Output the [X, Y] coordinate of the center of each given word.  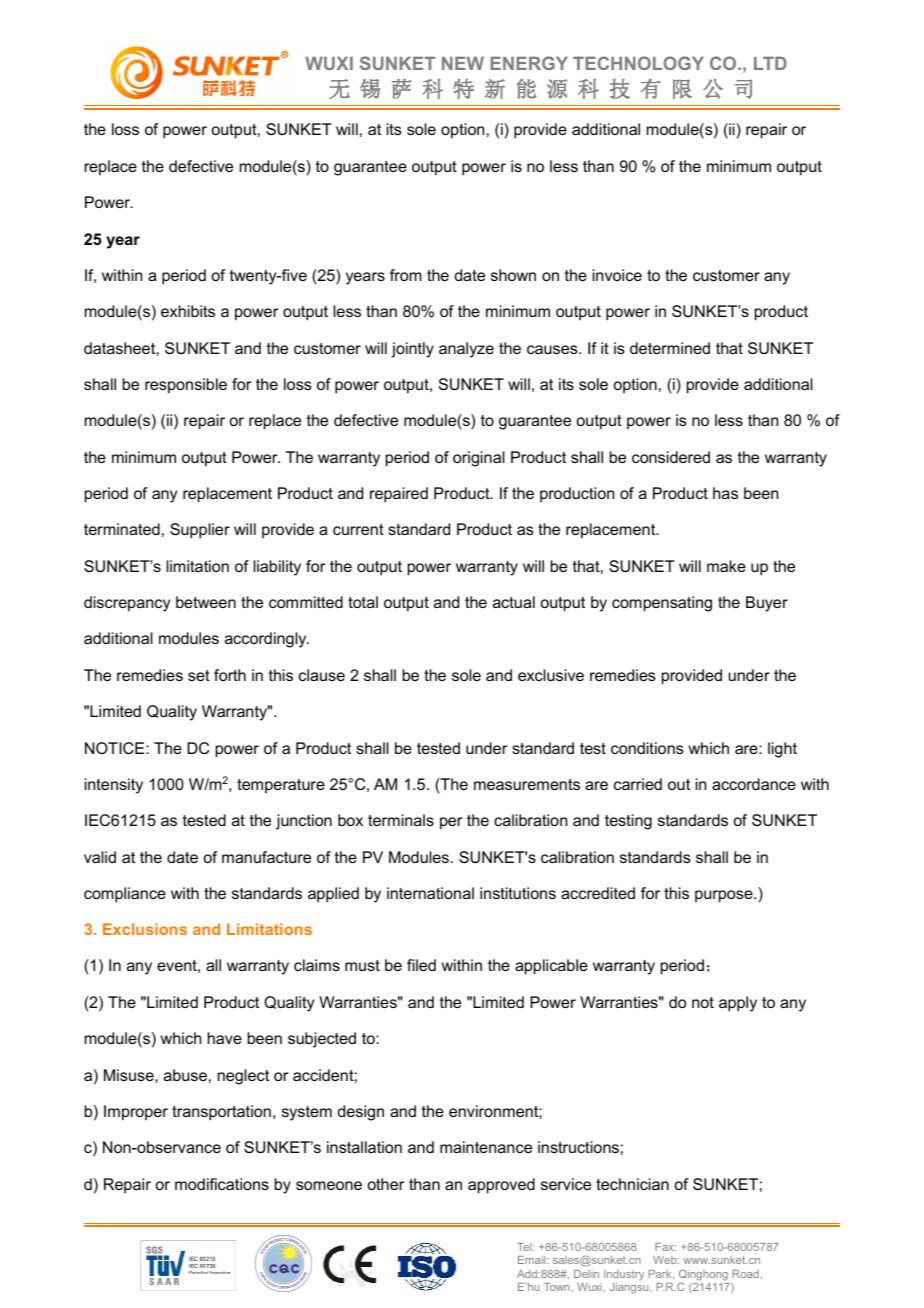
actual [514, 602]
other [385, 1184]
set [199, 675]
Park [661, 1274]
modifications [222, 1184]
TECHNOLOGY [638, 63]
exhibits [188, 311]
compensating [662, 604]
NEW [463, 63]
